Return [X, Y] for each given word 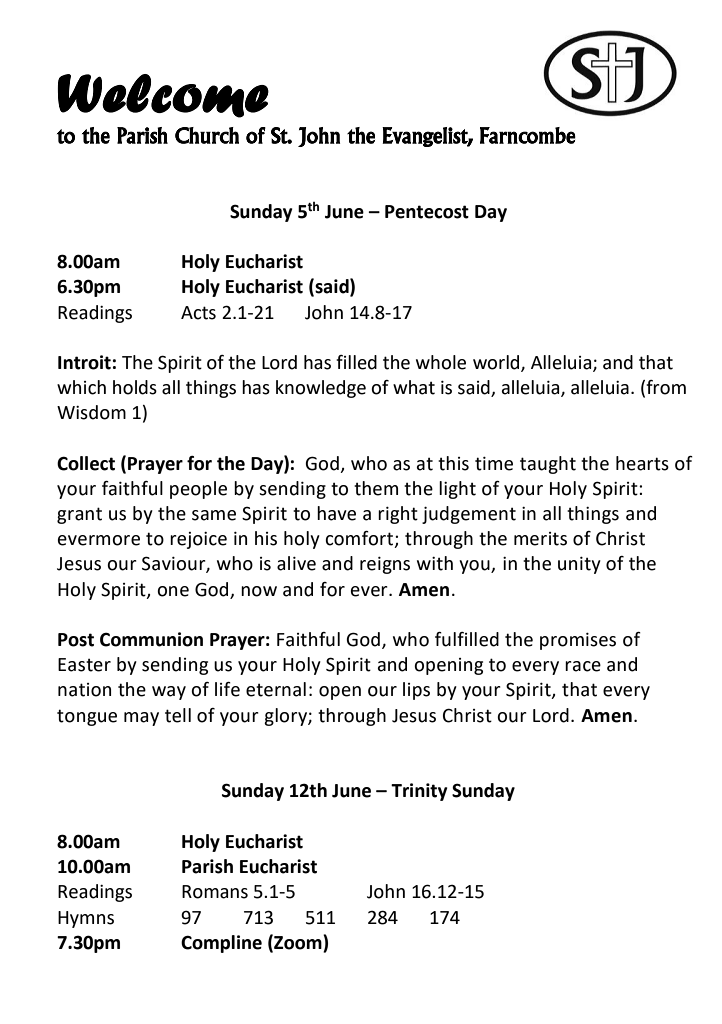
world [497, 363]
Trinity [419, 792]
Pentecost [427, 212]
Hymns [86, 919]
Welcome [163, 96]
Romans [215, 892]
